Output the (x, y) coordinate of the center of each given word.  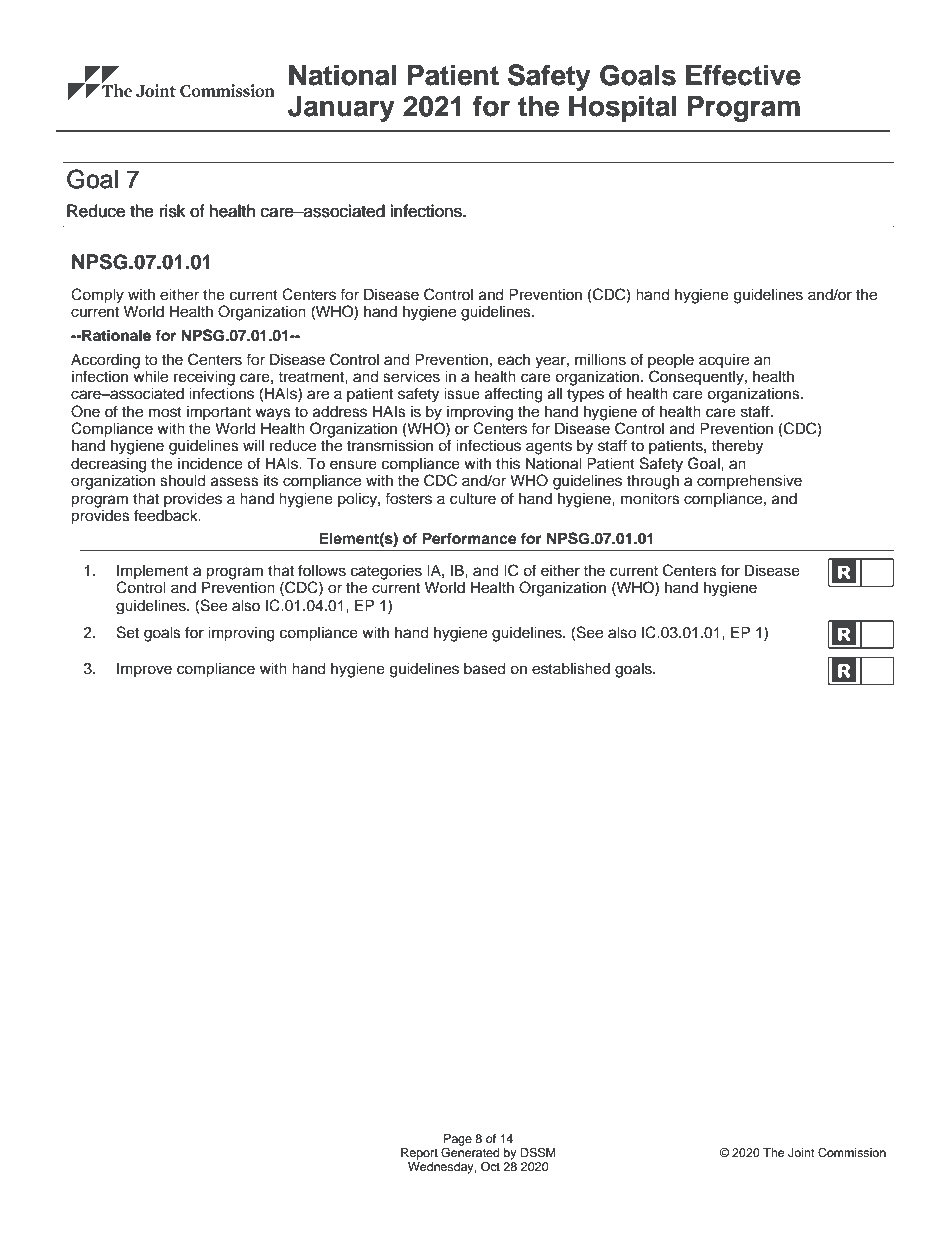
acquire (724, 361)
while (150, 375)
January (341, 109)
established (571, 669)
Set (128, 632)
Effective (743, 75)
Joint (801, 1152)
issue (462, 394)
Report (419, 1154)
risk (172, 211)
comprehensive (749, 482)
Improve (144, 670)
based (485, 669)
